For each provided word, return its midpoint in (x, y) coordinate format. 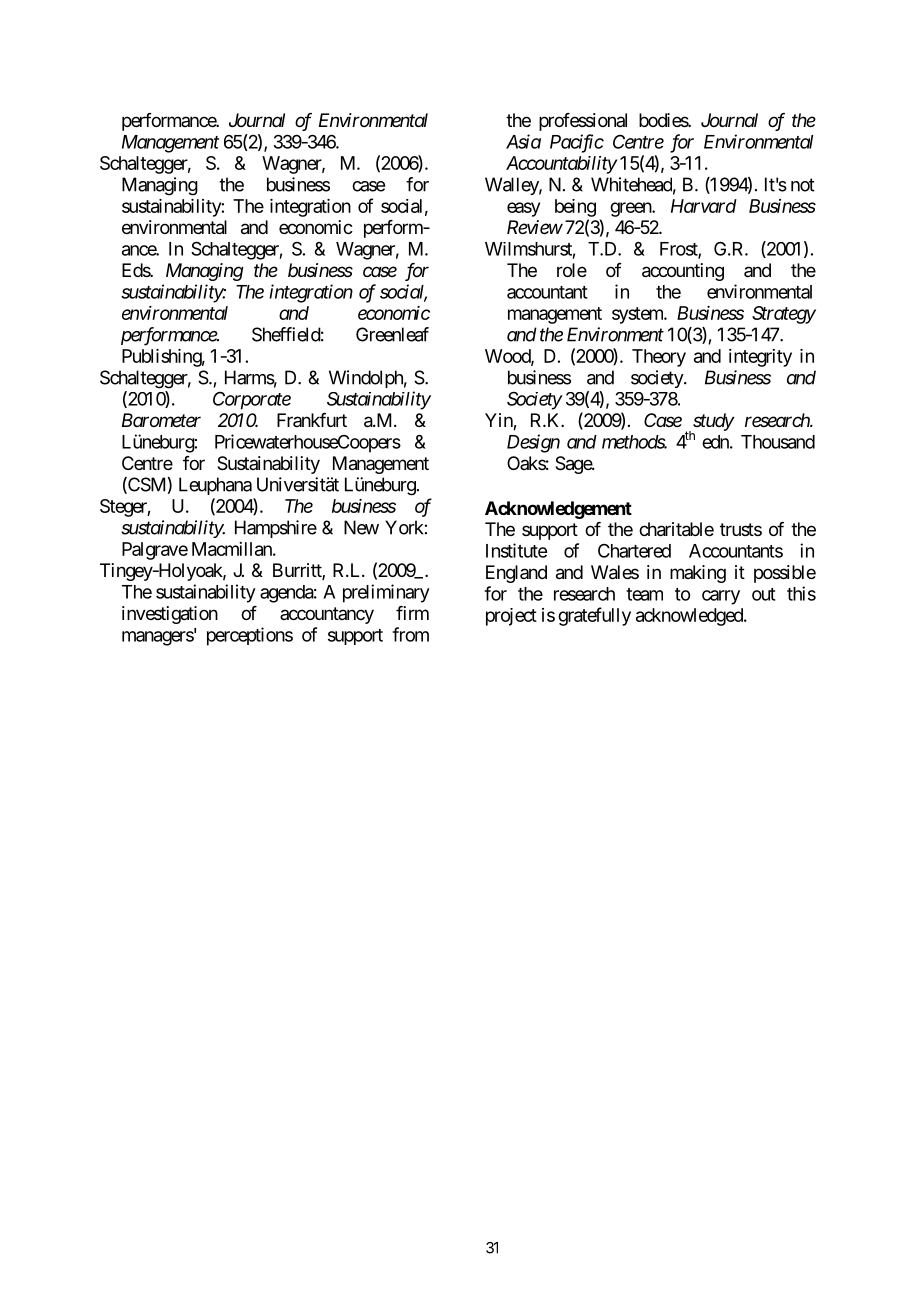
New (361, 527)
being (575, 208)
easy (523, 209)
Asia (523, 141)
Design (533, 443)
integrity (760, 358)
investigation (170, 615)
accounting (683, 272)
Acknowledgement (558, 510)
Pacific (577, 143)
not (803, 185)
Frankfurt (312, 420)
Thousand (778, 442)
